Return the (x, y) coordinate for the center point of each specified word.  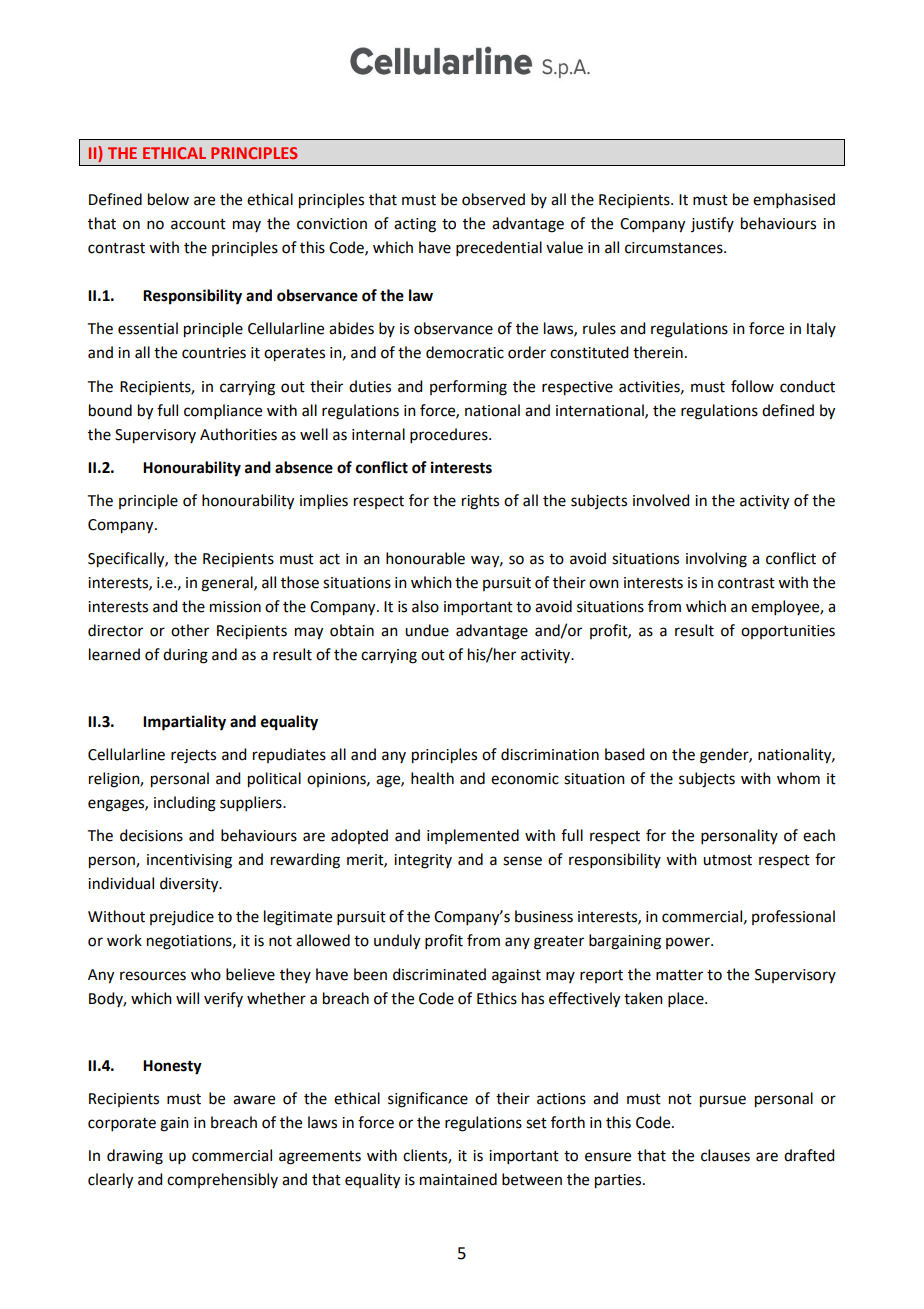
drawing (135, 1157)
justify (712, 224)
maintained (458, 1179)
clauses (725, 1155)
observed (493, 199)
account (198, 224)
